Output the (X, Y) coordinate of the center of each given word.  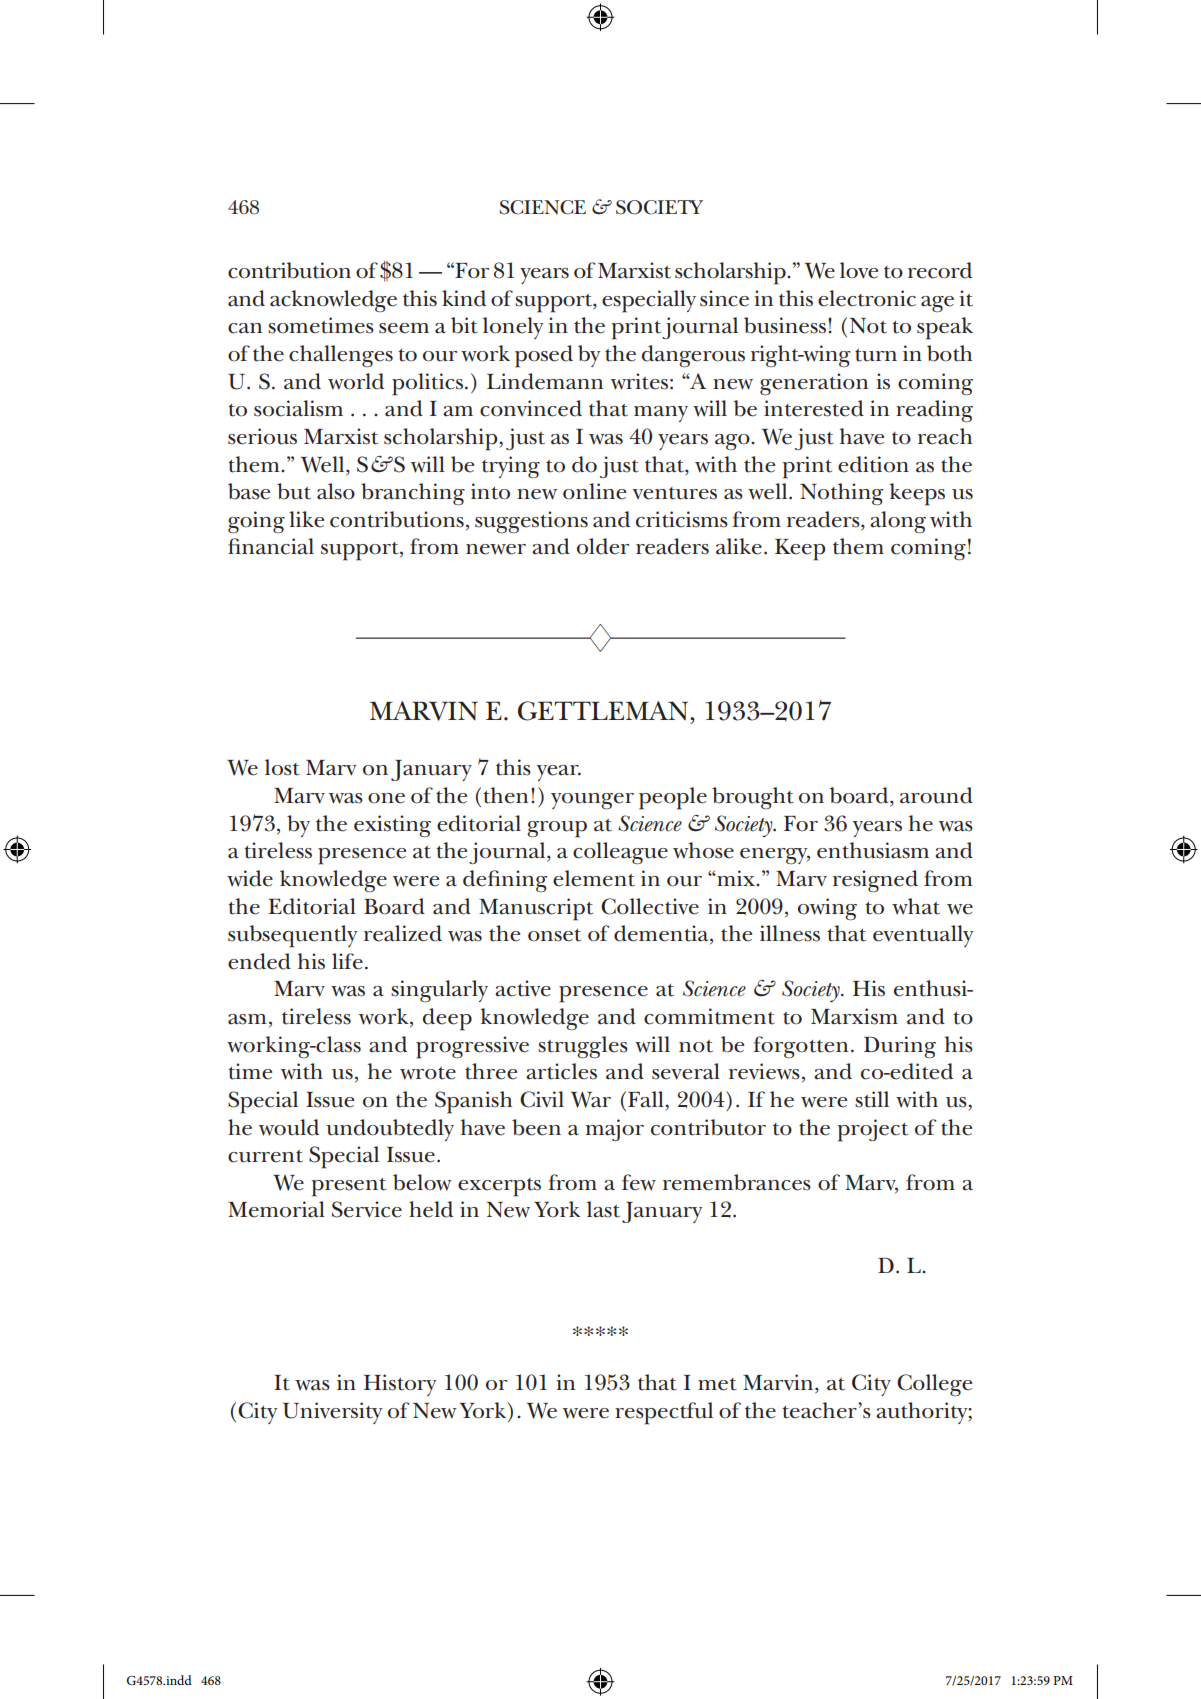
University (332, 1413)
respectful (664, 1413)
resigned (875, 881)
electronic (867, 298)
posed (544, 356)
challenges (341, 356)
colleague (620, 853)
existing (392, 826)
